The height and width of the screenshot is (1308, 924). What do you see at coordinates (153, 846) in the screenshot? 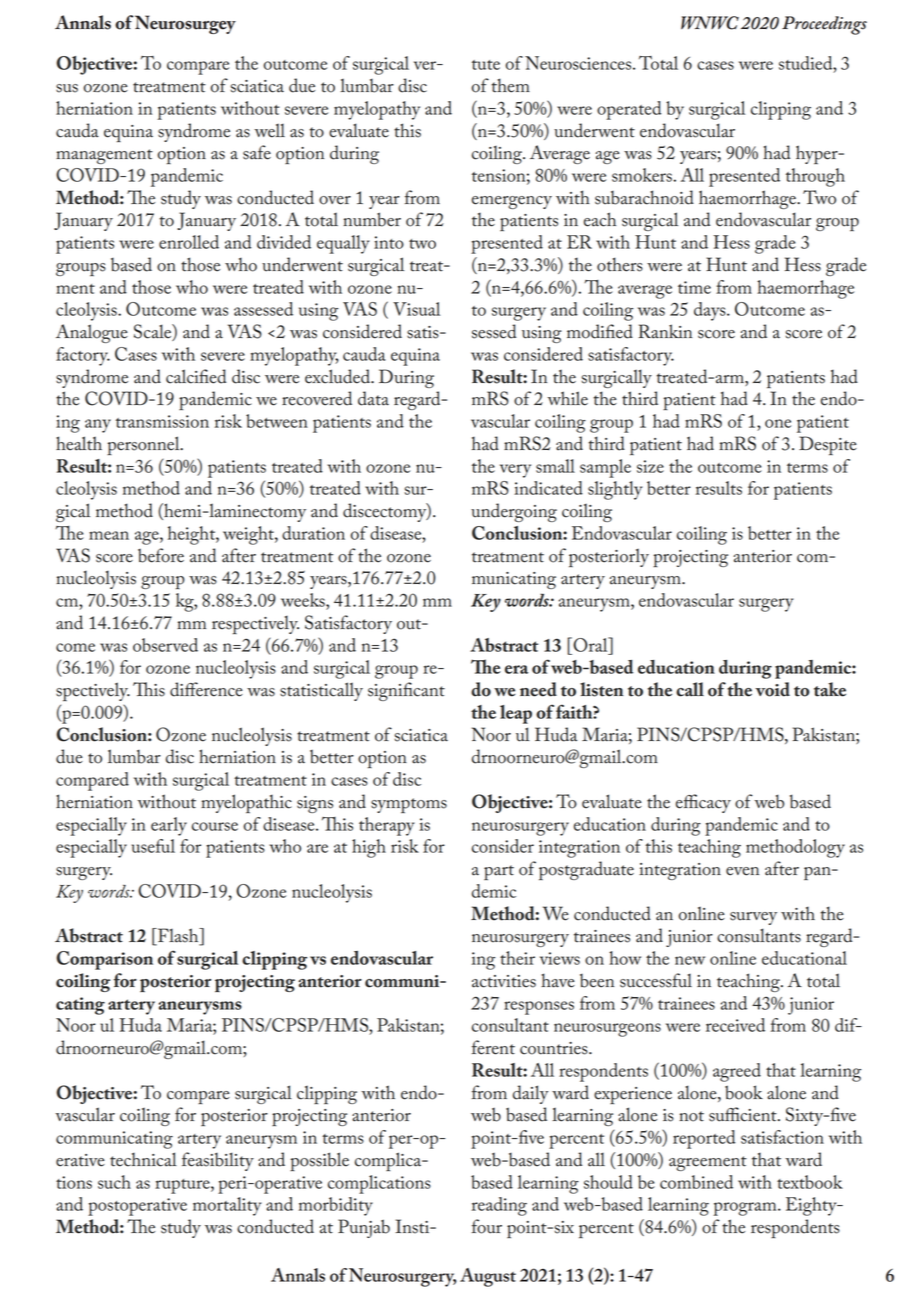
I see `useful` at bounding box center [153, 846].
